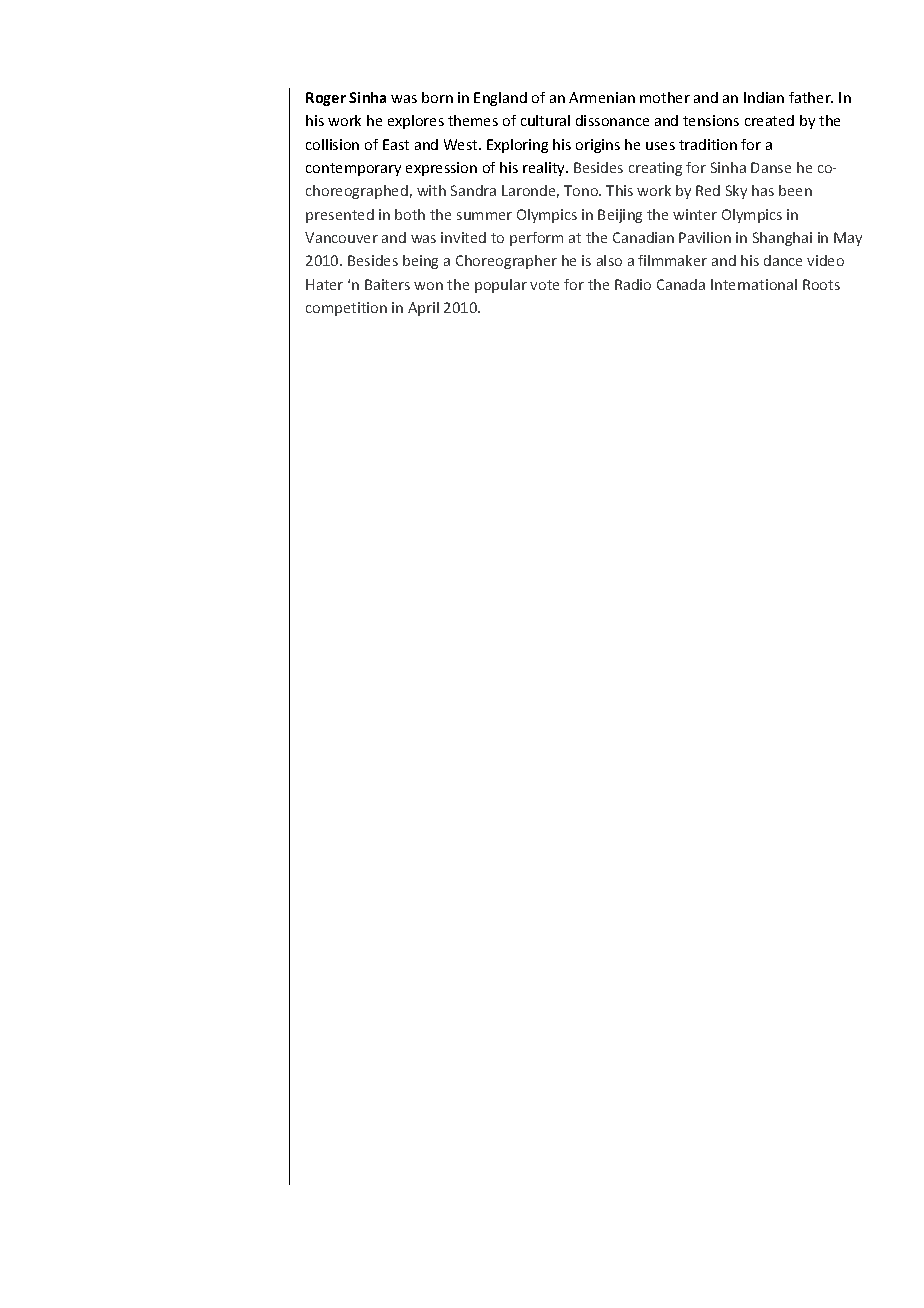 The width and height of the screenshot is (924, 1308). Describe the element at coordinates (423, 309) in the screenshot. I see `April` at that location.
